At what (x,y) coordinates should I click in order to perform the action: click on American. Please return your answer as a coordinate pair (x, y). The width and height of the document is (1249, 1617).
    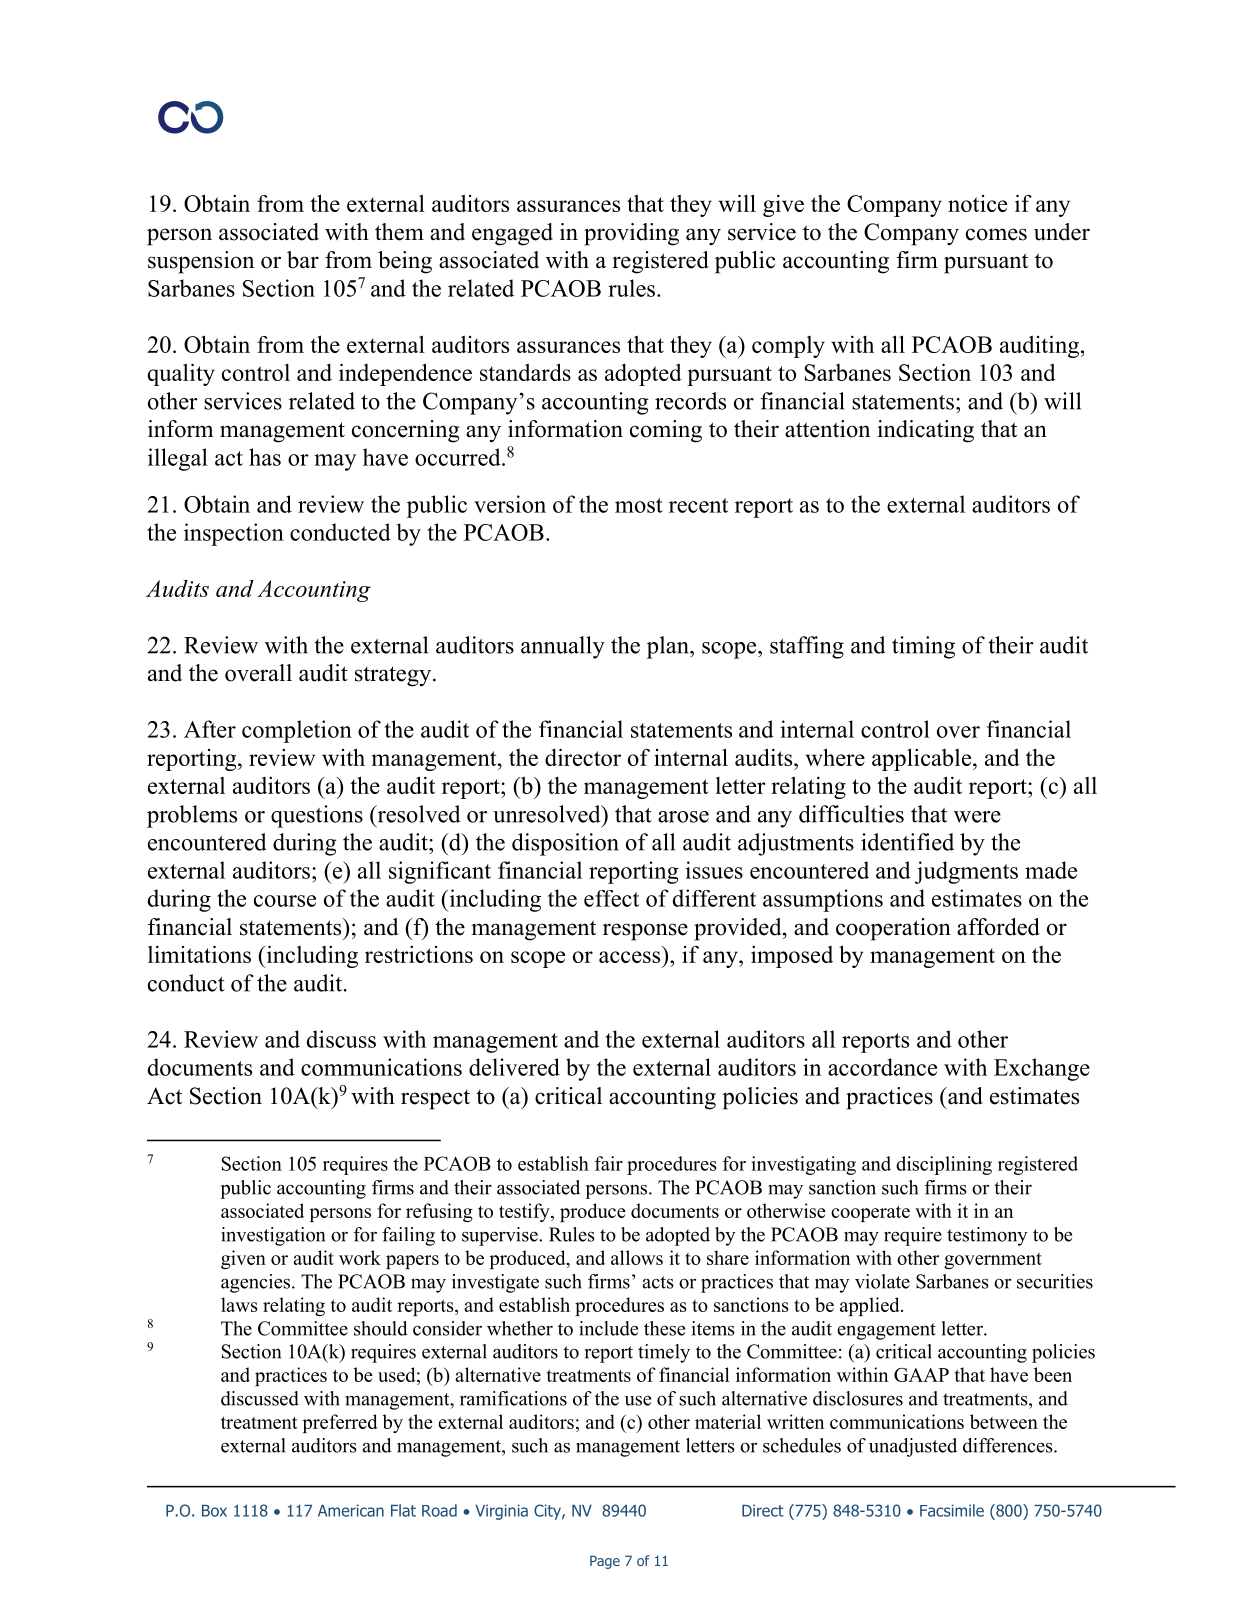
    Looking at the image, I should click on (351, 1510).
